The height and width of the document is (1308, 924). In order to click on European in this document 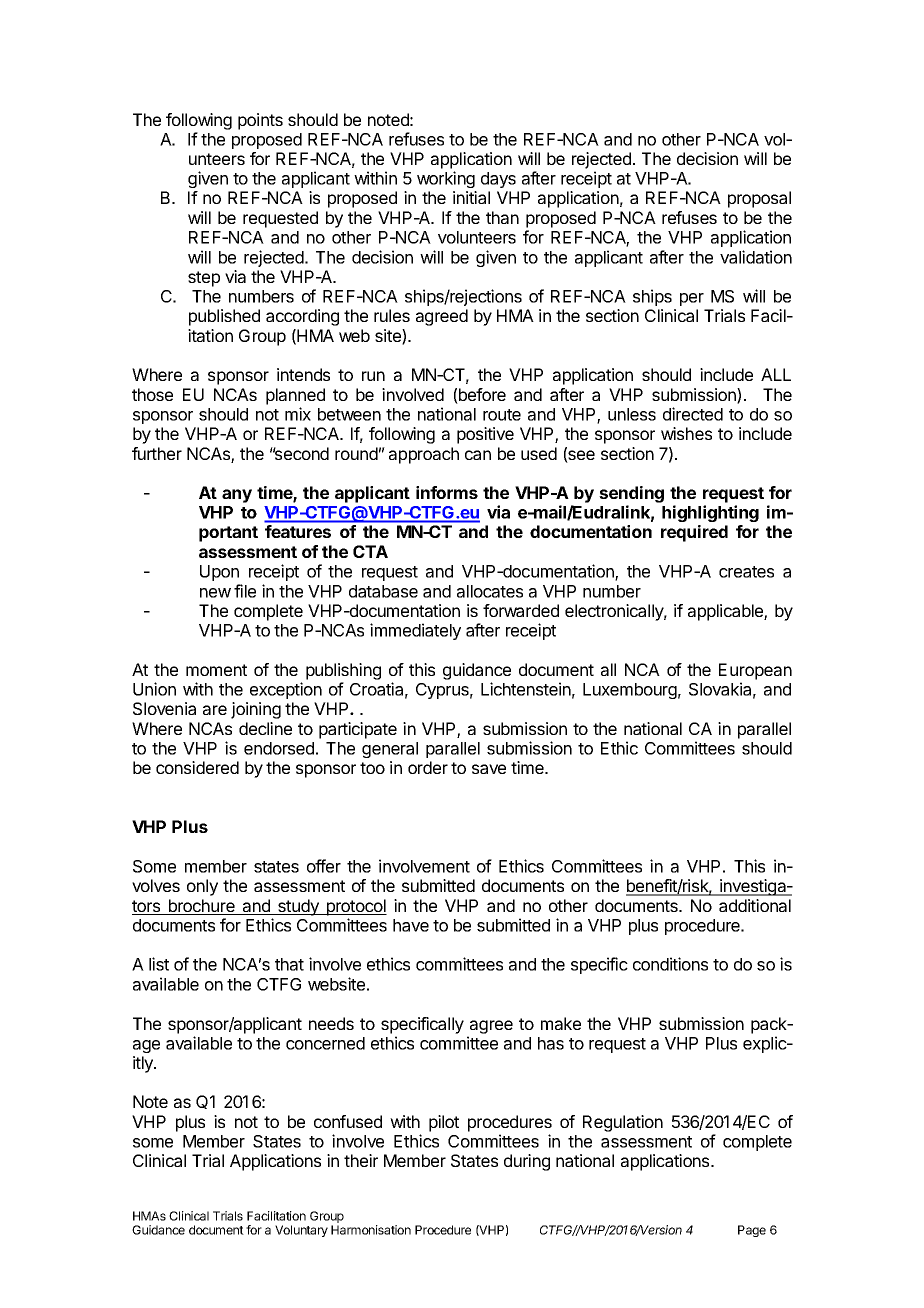, I will do `click(755, 671)`.
